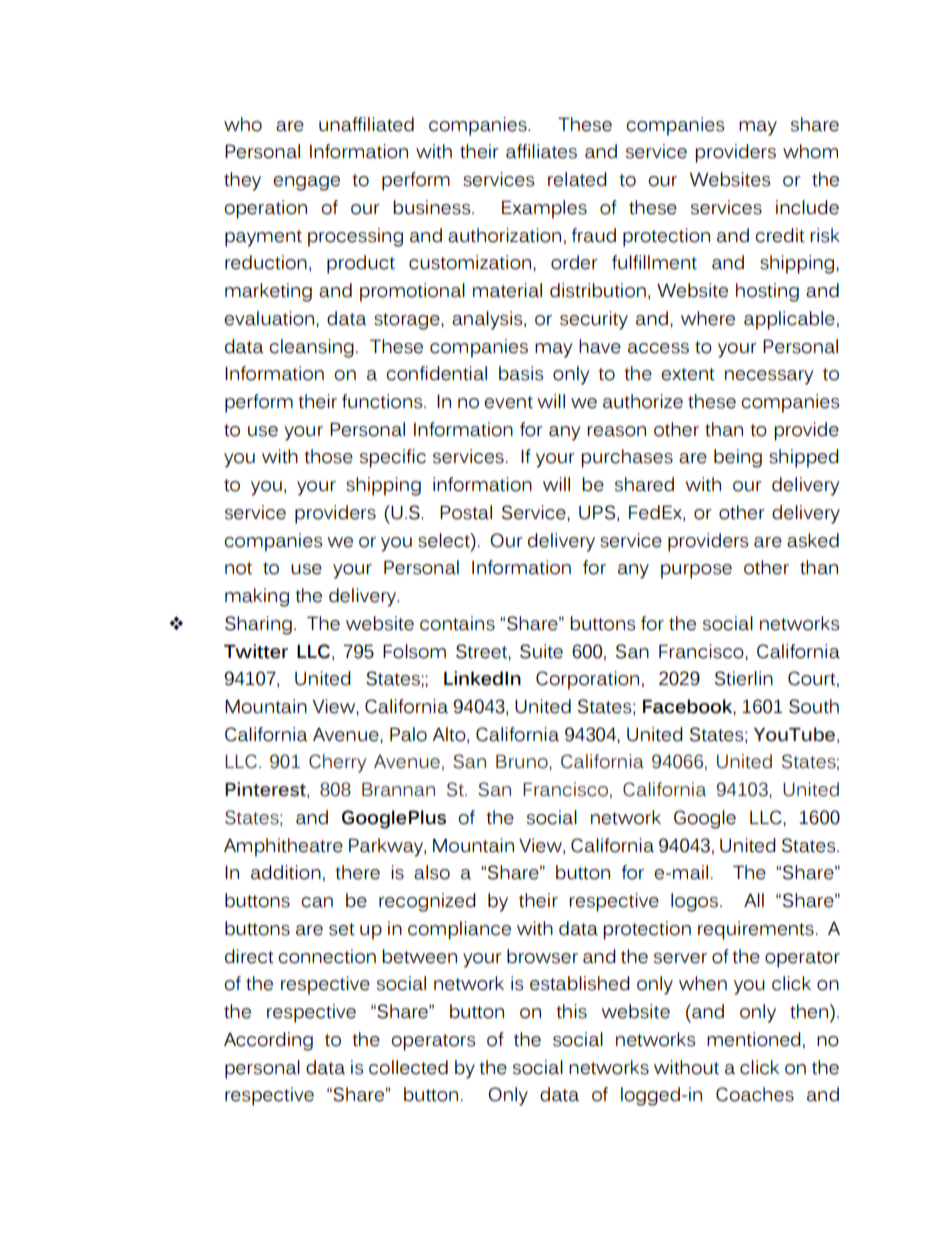 The image size is (952, 1233). Describe the element at coordinates (268, 1041) in the page. I see `According` at that location.
